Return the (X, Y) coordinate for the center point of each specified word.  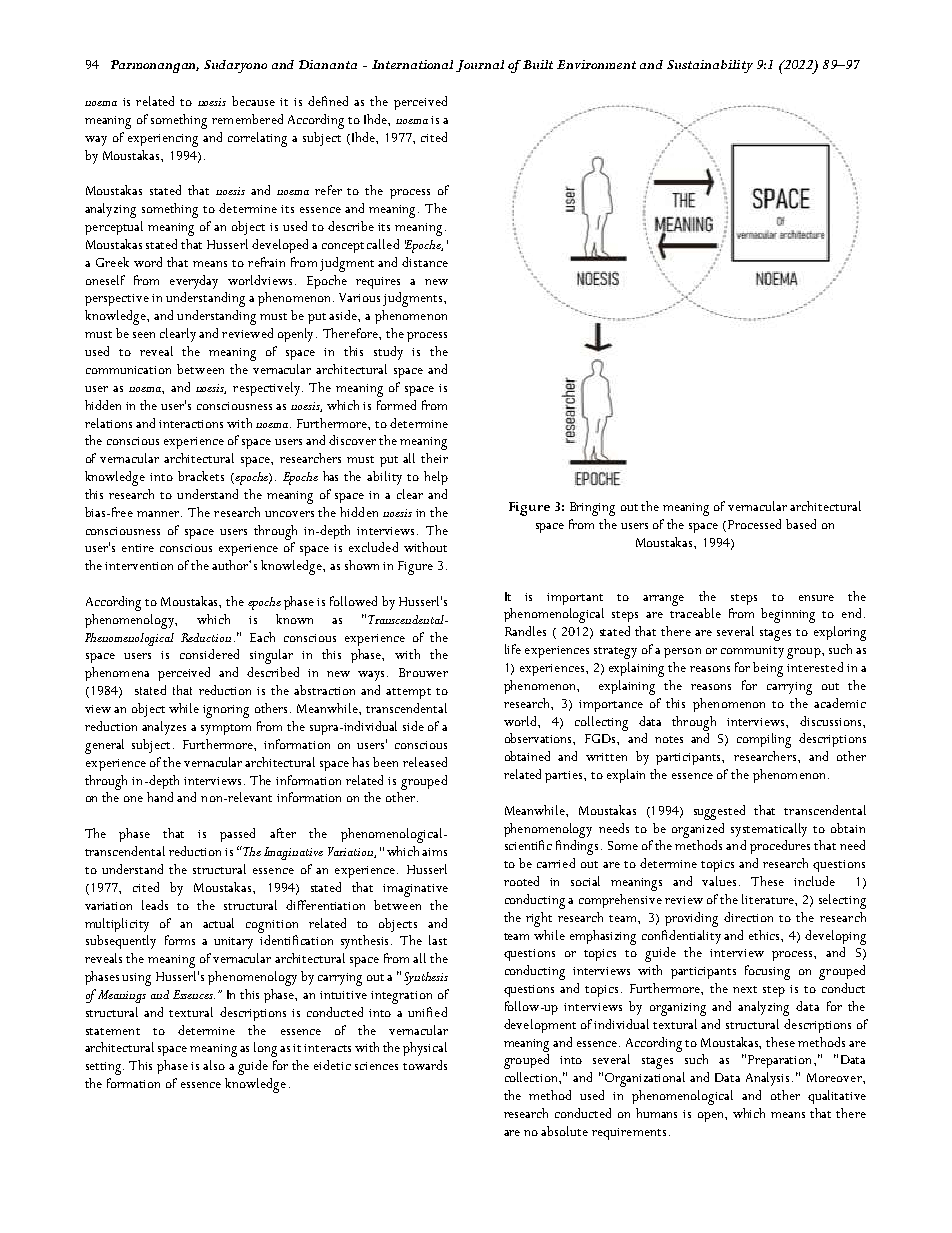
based (801, 524)
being (768, 669)
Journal (480, 66)
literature (769, 899)
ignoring (226, 711)
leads (155, 905)
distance (425, 262)
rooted (521, 881)
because (253, 101)
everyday (194, 282)
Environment (596, 64)
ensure (816, 598)
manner (159, 514)
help (436, 478)
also (214, 1065)
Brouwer (423, 672)
